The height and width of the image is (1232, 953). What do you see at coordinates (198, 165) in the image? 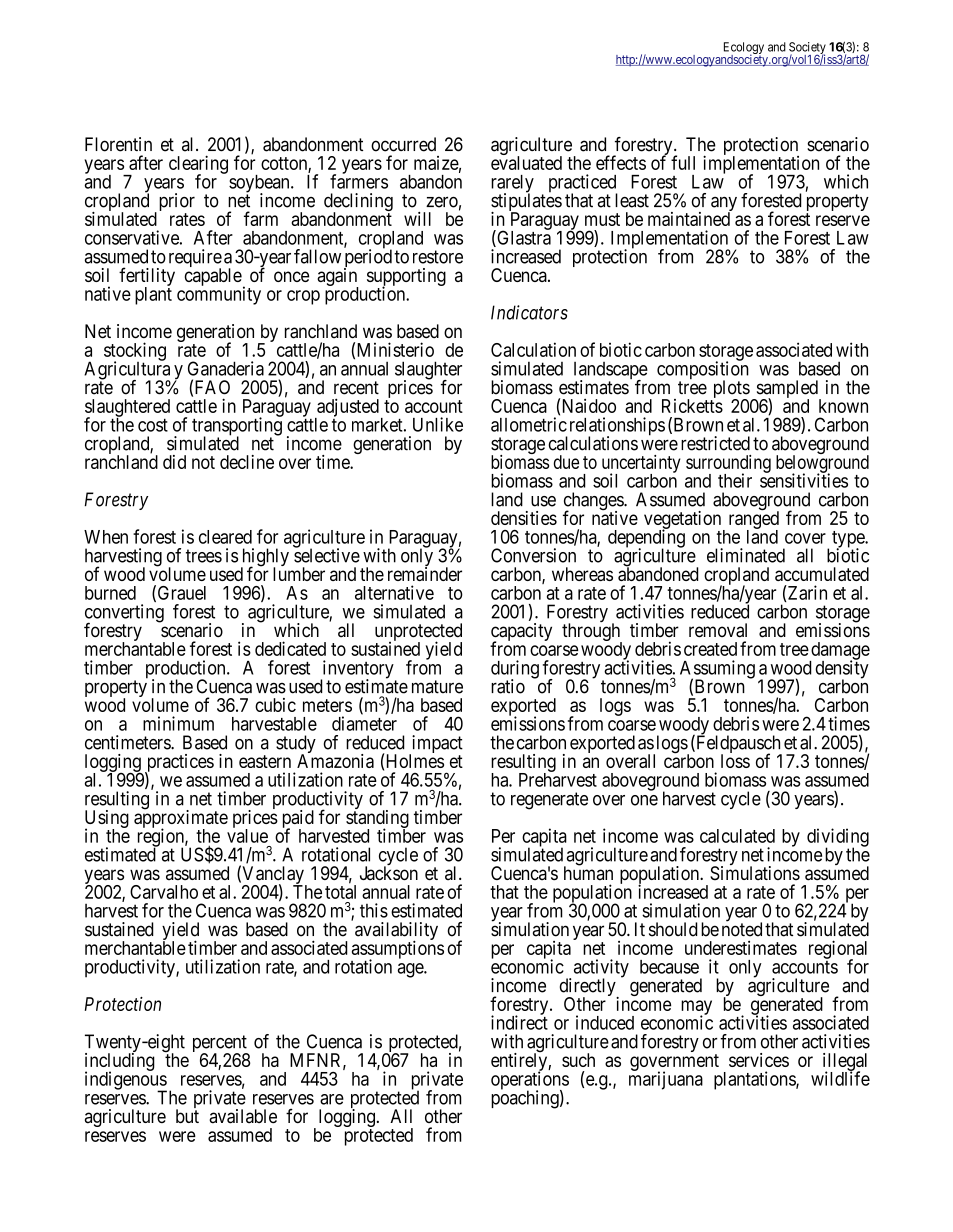
I see `clearing` at bounding box center [198, 165].
